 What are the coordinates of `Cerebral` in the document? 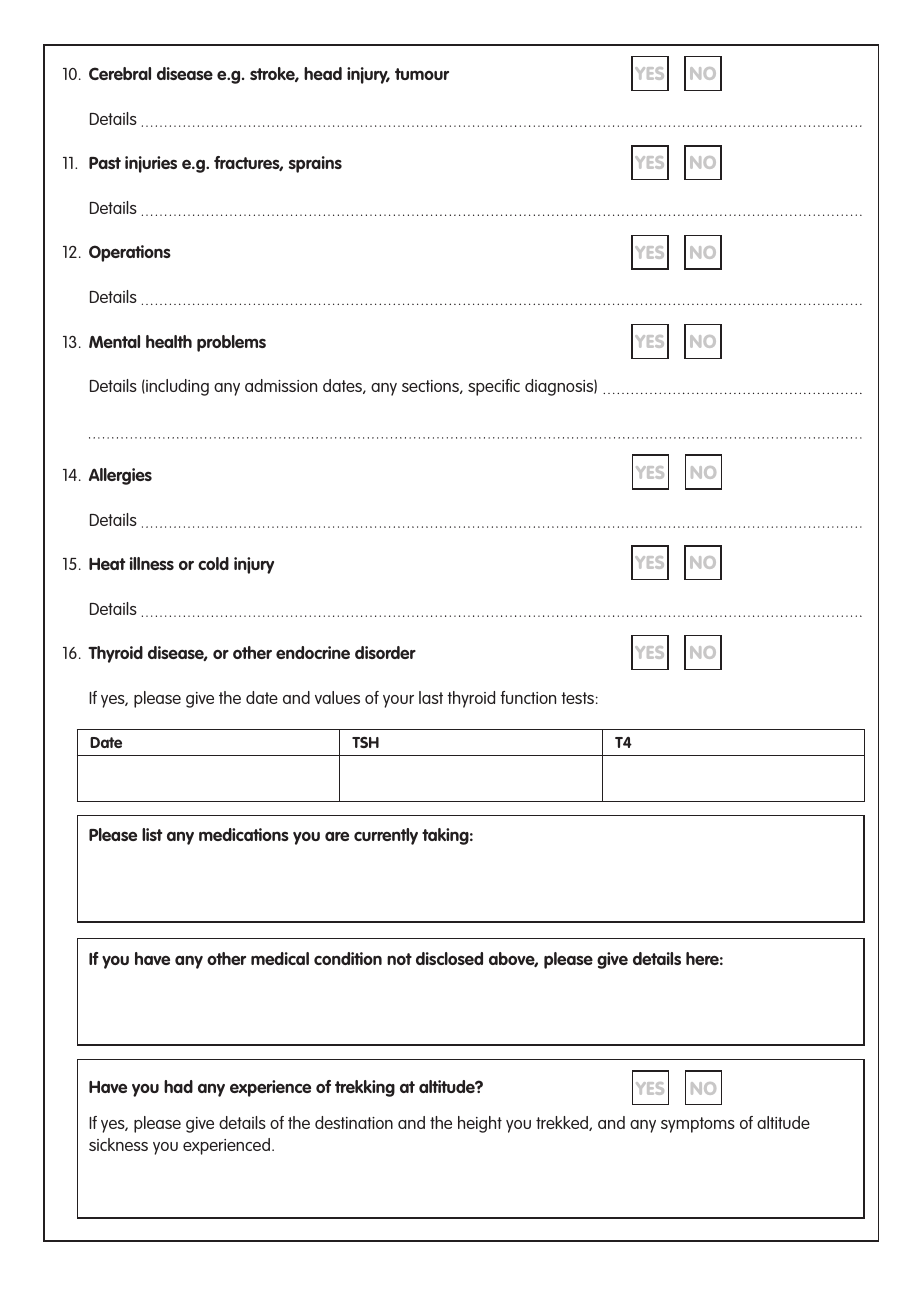 It's located at (120, 73).
